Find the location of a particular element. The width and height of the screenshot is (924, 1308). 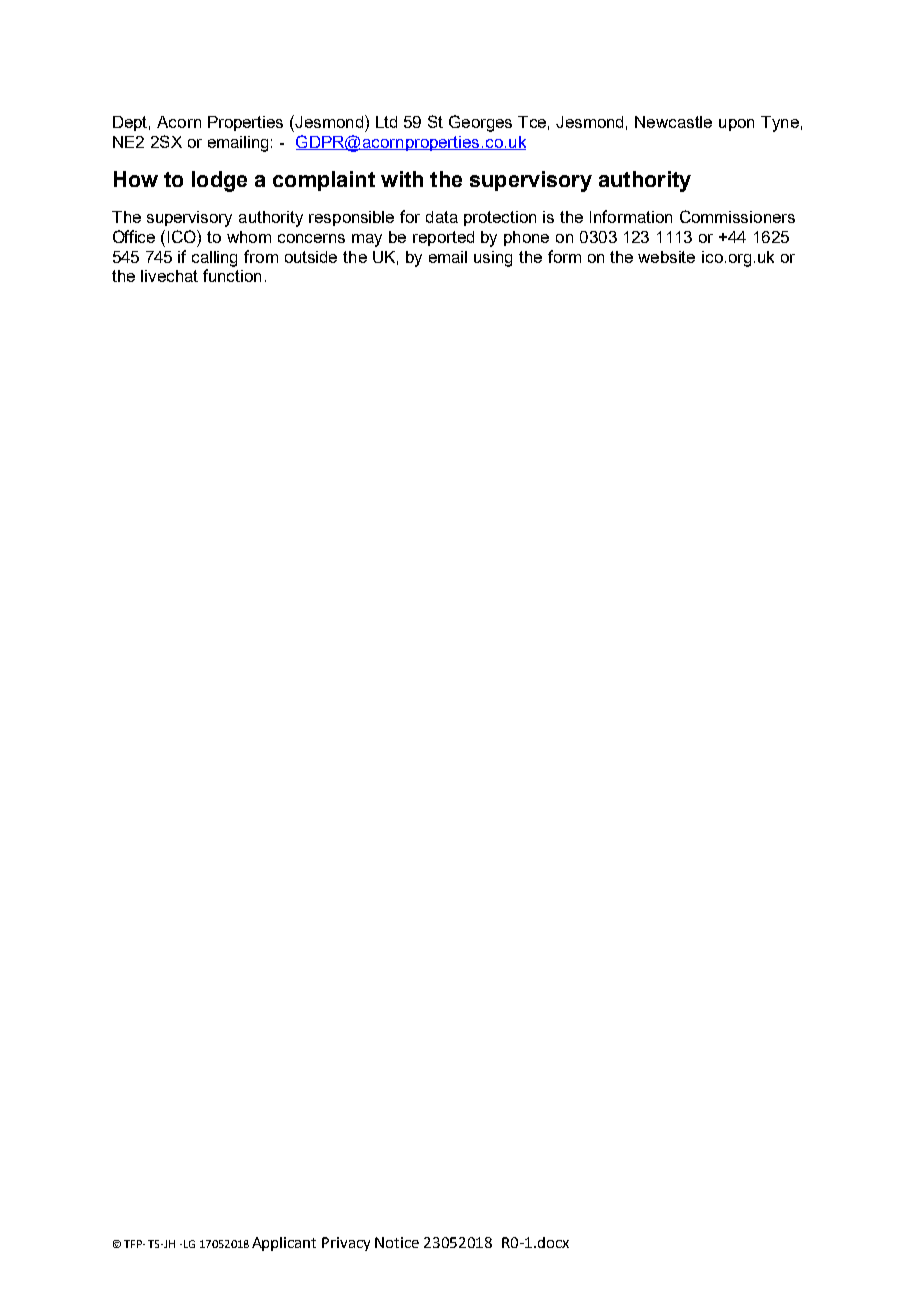

Notice is located at coordinates (397, 1242).
